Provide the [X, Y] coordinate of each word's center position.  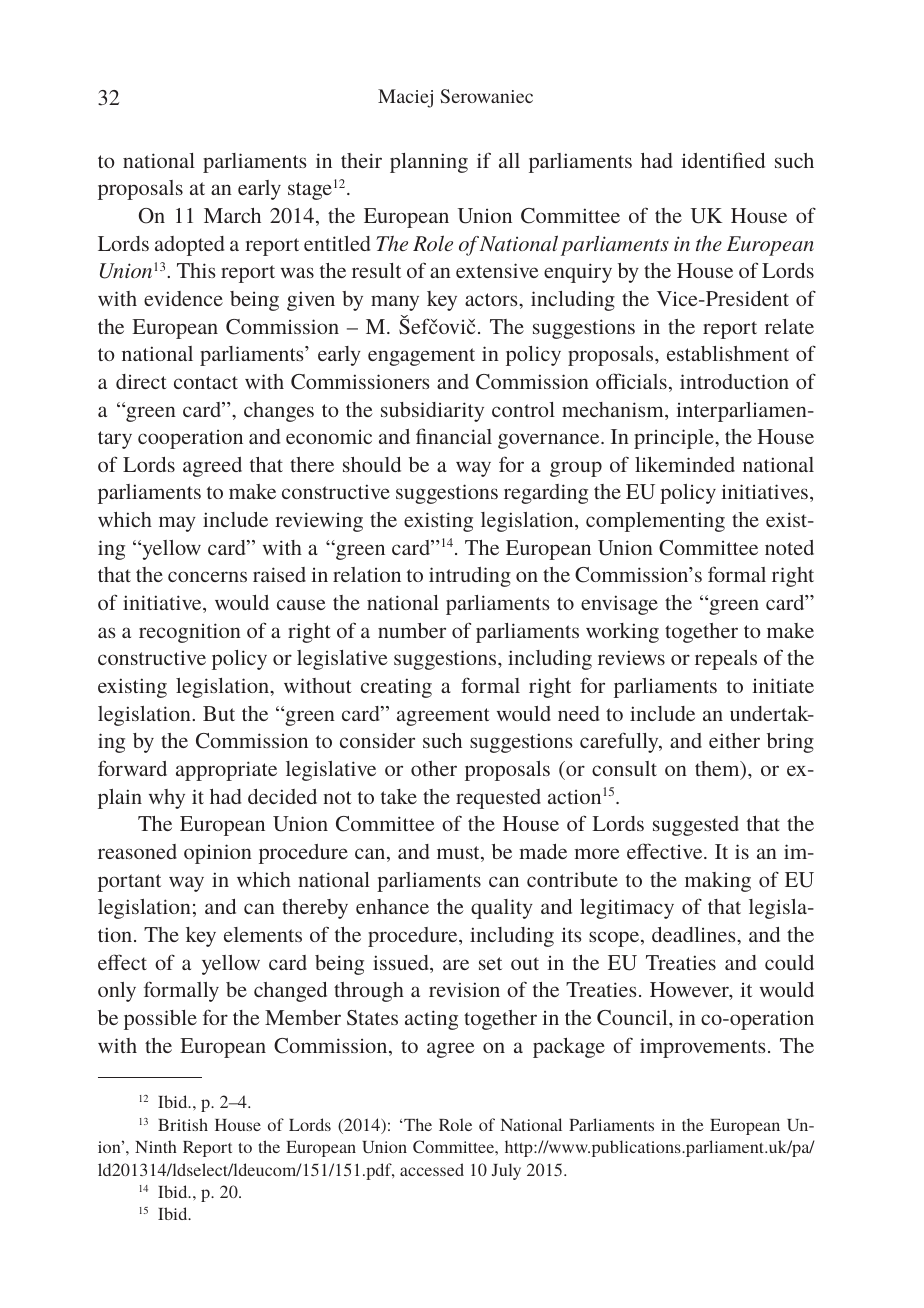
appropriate [226, 771]
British [183, 1124]
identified [723, 160]
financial [454, 436]
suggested [696, 826]
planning [429, 163]
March [232, 215]
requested [498, 799]
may [177, 524]
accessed [432, 1169]
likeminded [685, 464]
